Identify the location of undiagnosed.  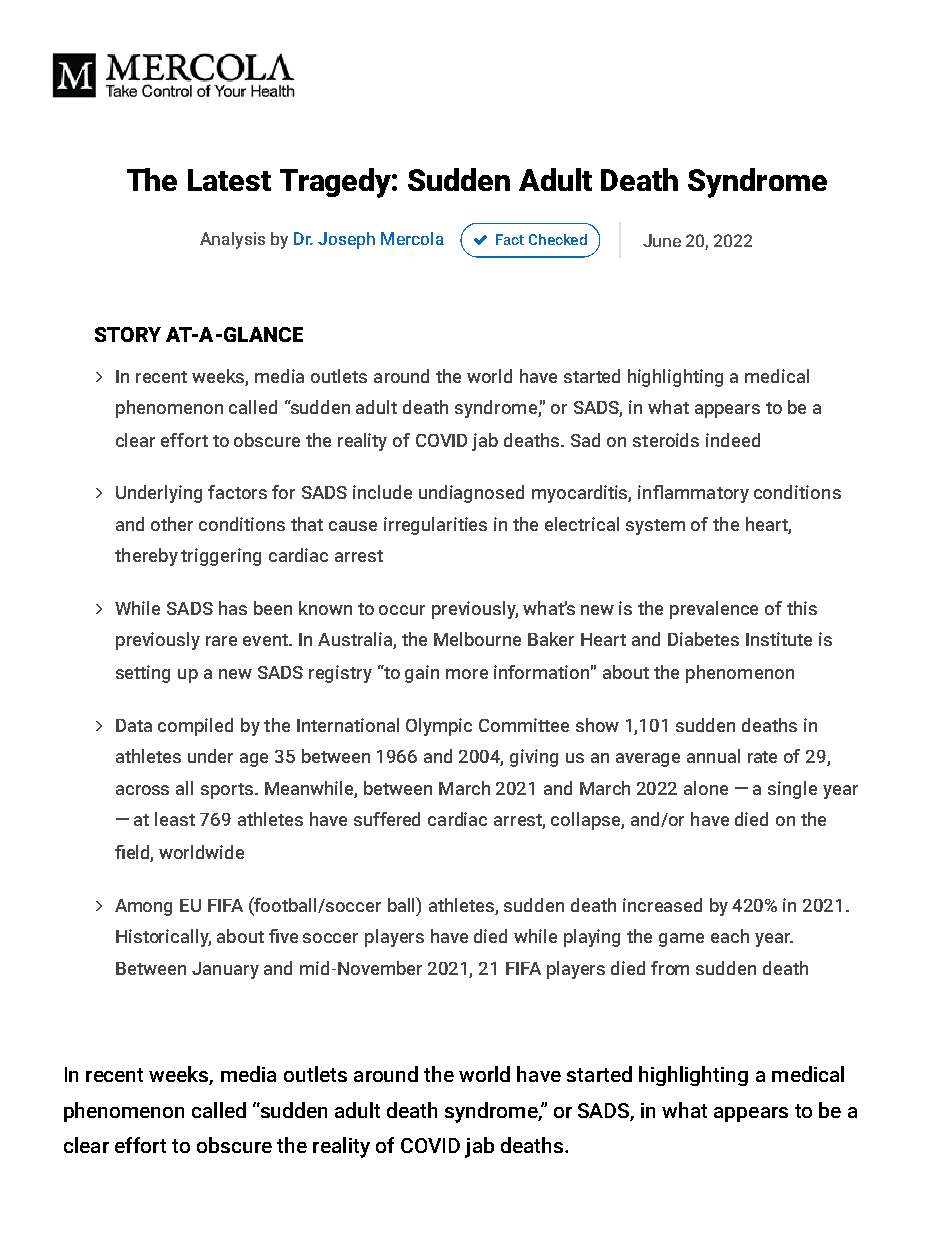
(471, 494).
